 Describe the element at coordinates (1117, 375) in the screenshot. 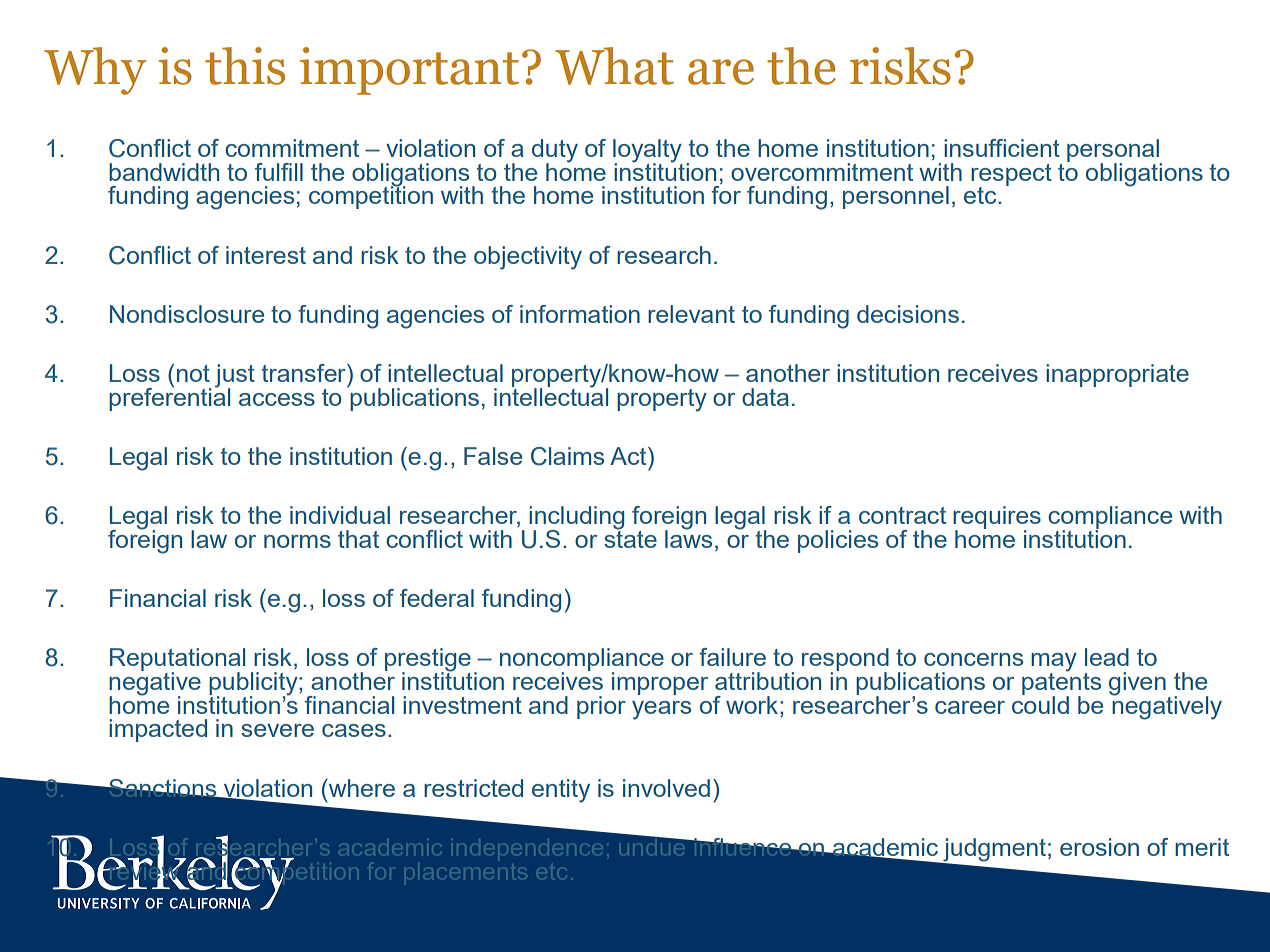

I see `inappropriate` at that location.
